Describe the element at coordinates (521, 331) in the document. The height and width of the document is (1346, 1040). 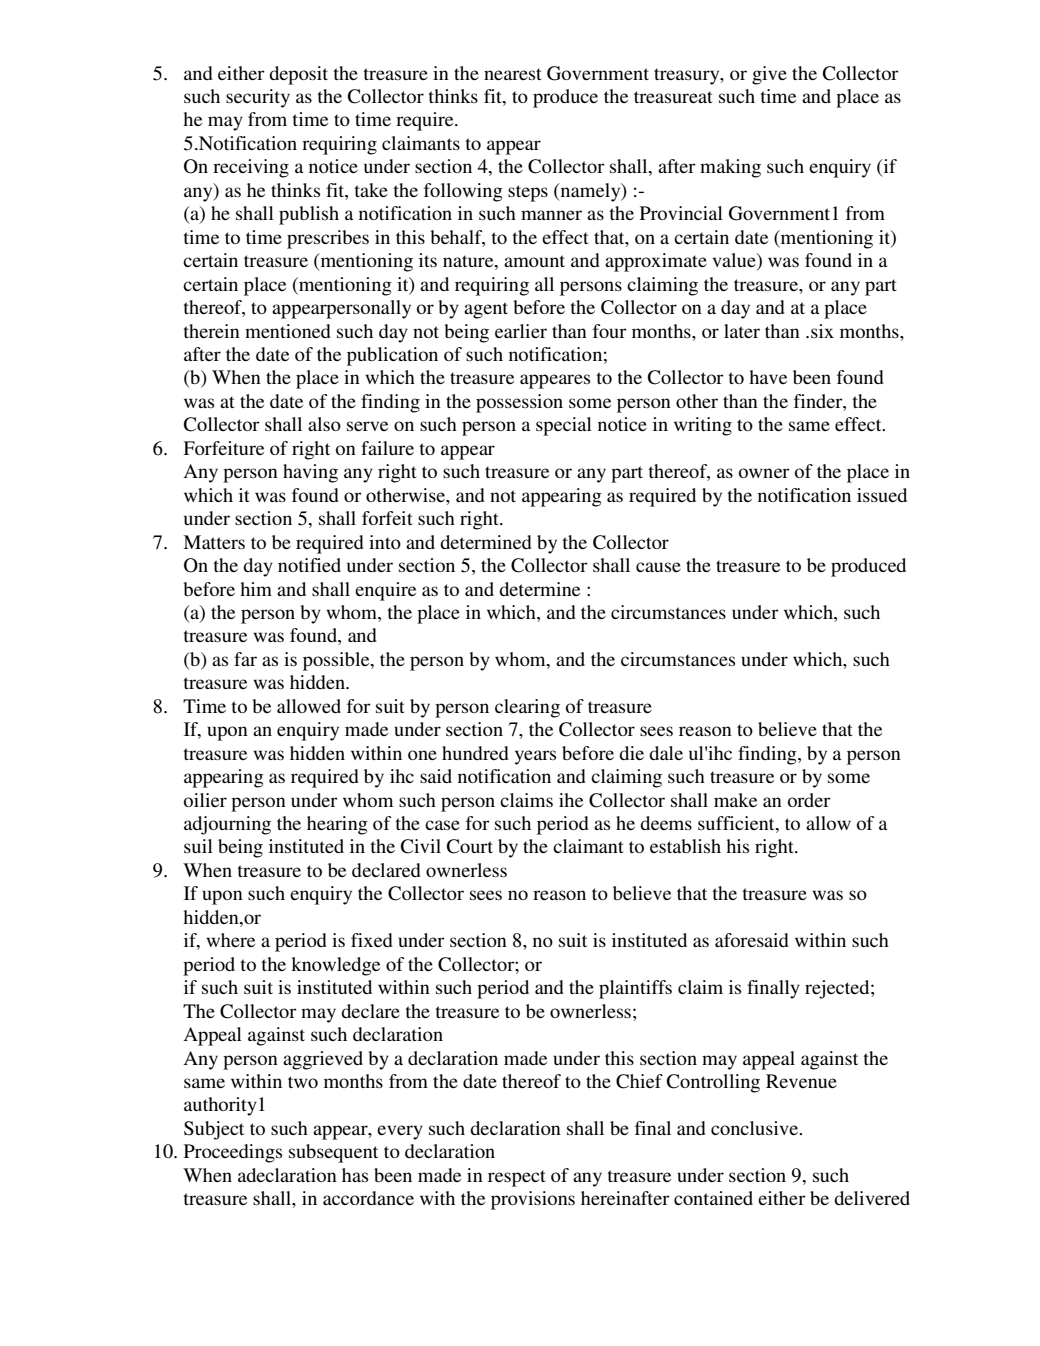
I see `earlier` at that location.
